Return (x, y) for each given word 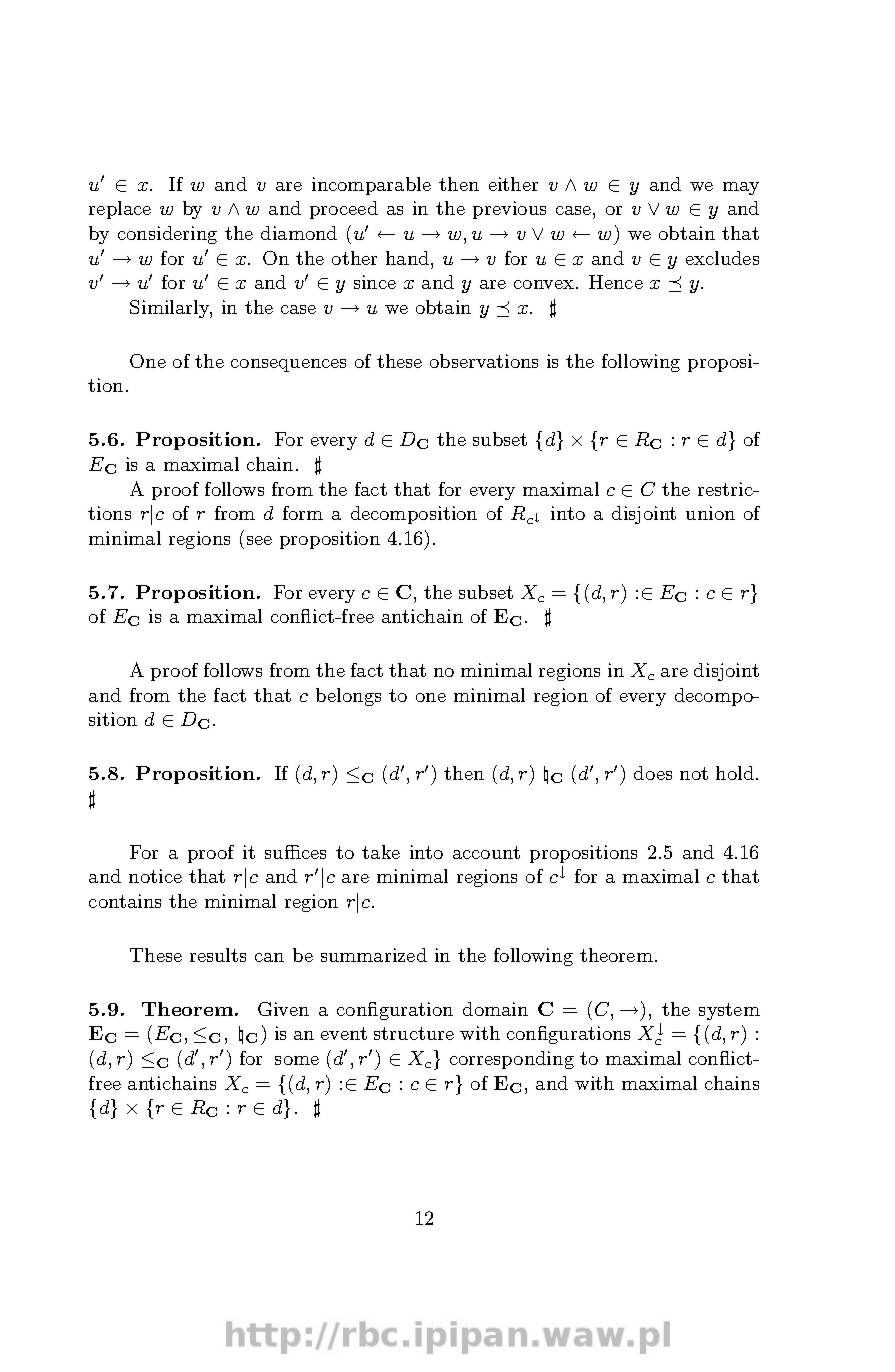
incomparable (371, 186)
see (259, 540)
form (303, 513)
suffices (295, 852)
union (710, 513)
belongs (348, 697)
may (741, 188)
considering (167, 235)
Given (283, 1009)
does (653, 773)
